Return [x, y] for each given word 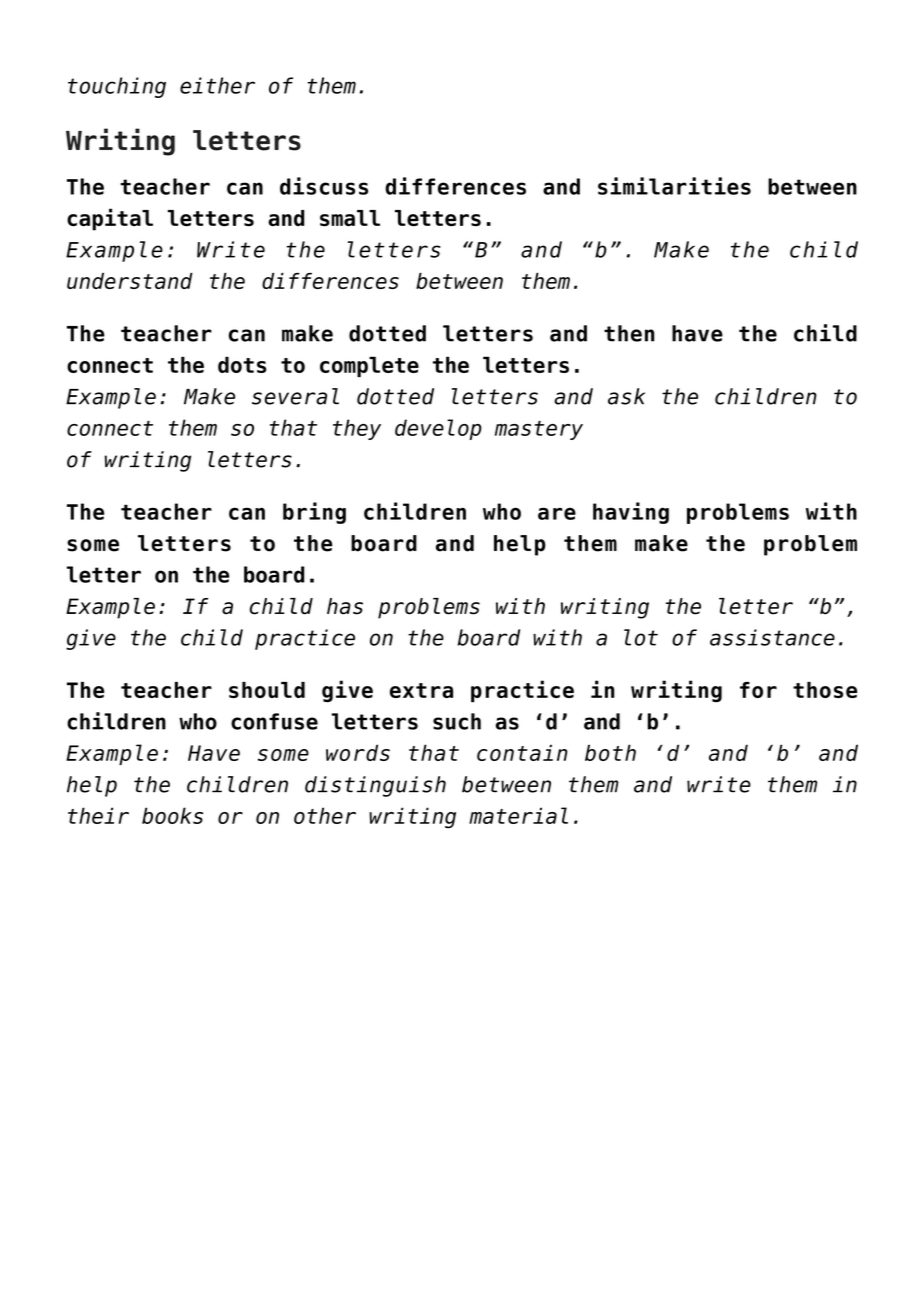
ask [626, 396]
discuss [324, 186]
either [217, 85]
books [172, 815]
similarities [674, 186]
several [295, 396]
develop [438, 429]
